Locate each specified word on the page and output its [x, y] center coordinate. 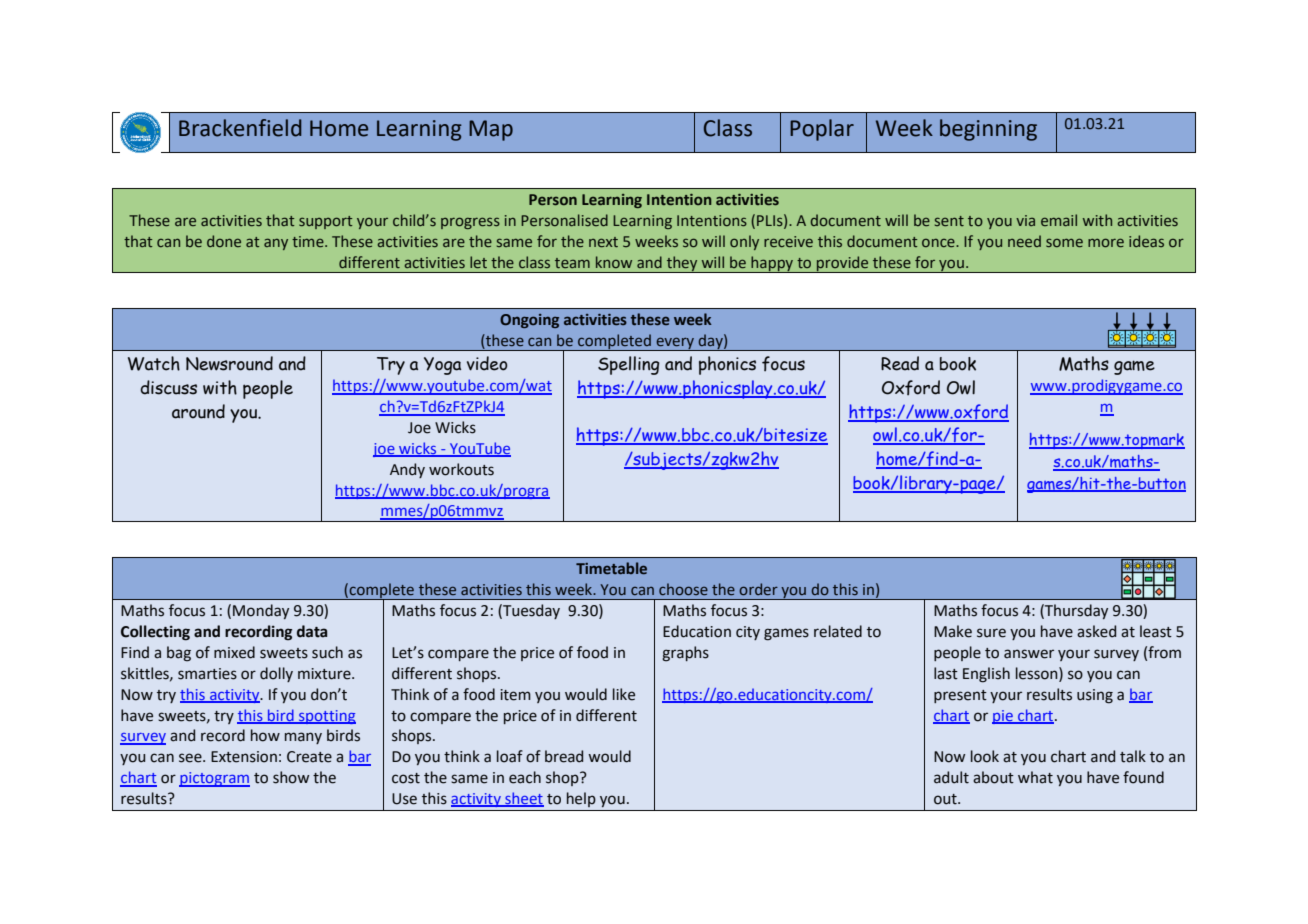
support [325, 222]
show [291, 777]
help [581, 799]
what [1035, 777]
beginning [988, 130]
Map [491, 130]
